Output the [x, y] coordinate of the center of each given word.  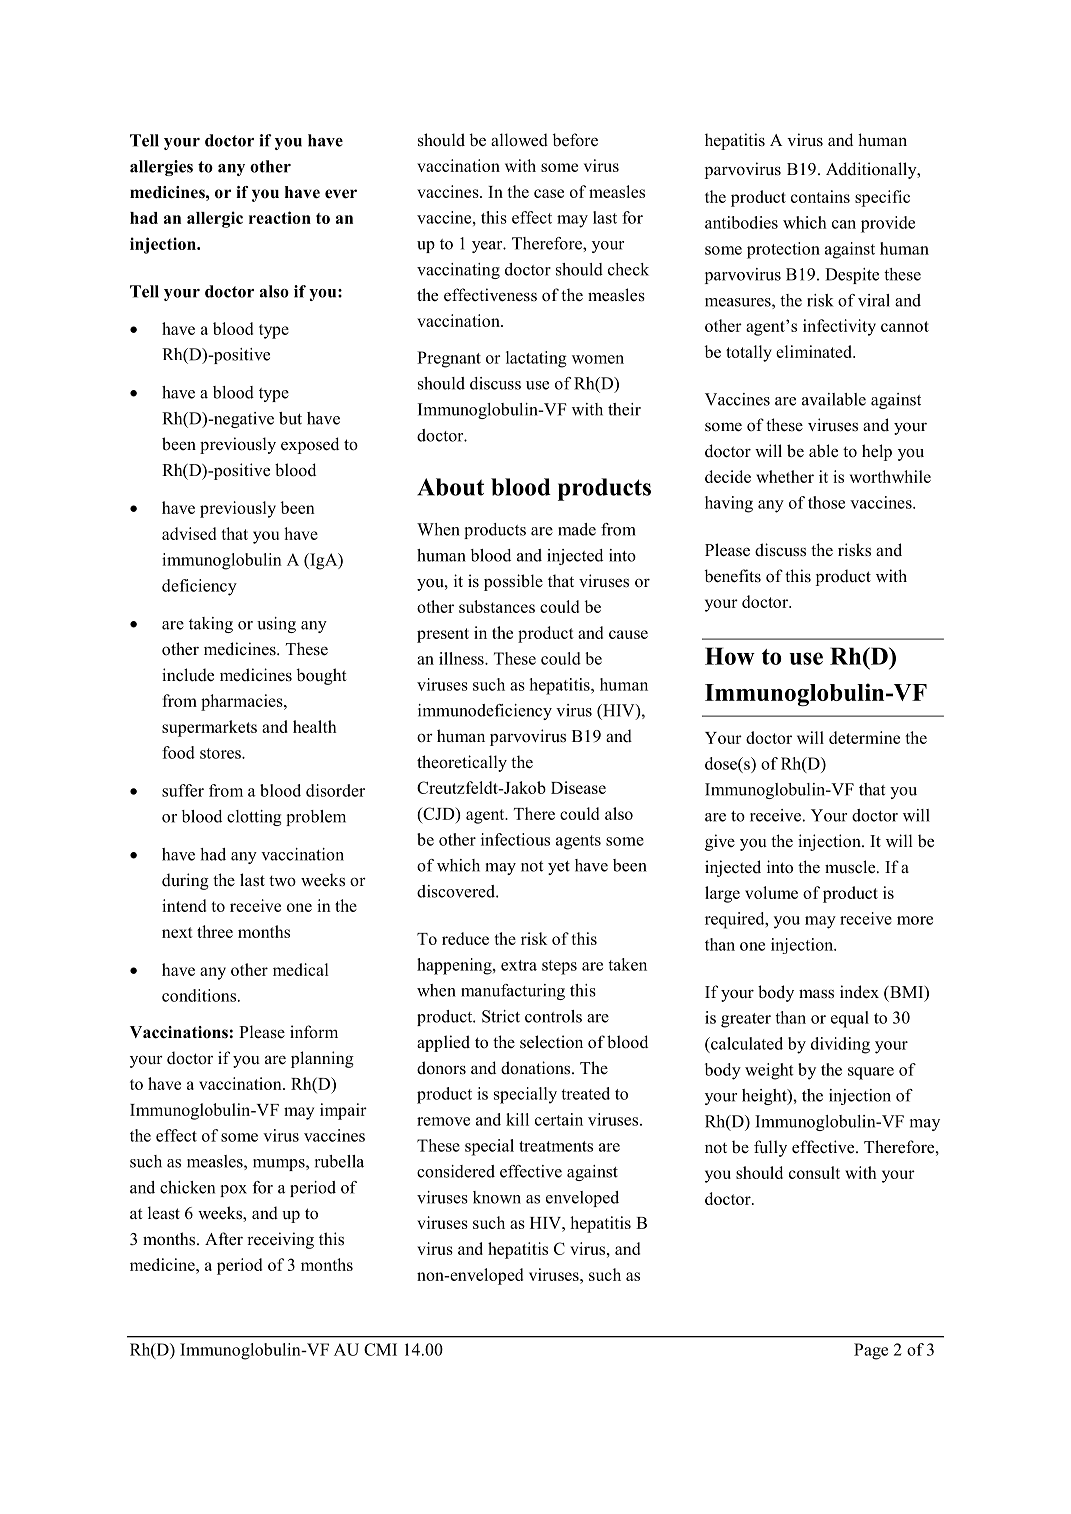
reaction [280, 217]
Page [871, 1351]
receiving [280, 1240]
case [549, 193]
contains [820, 196]
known [497, 1197]
